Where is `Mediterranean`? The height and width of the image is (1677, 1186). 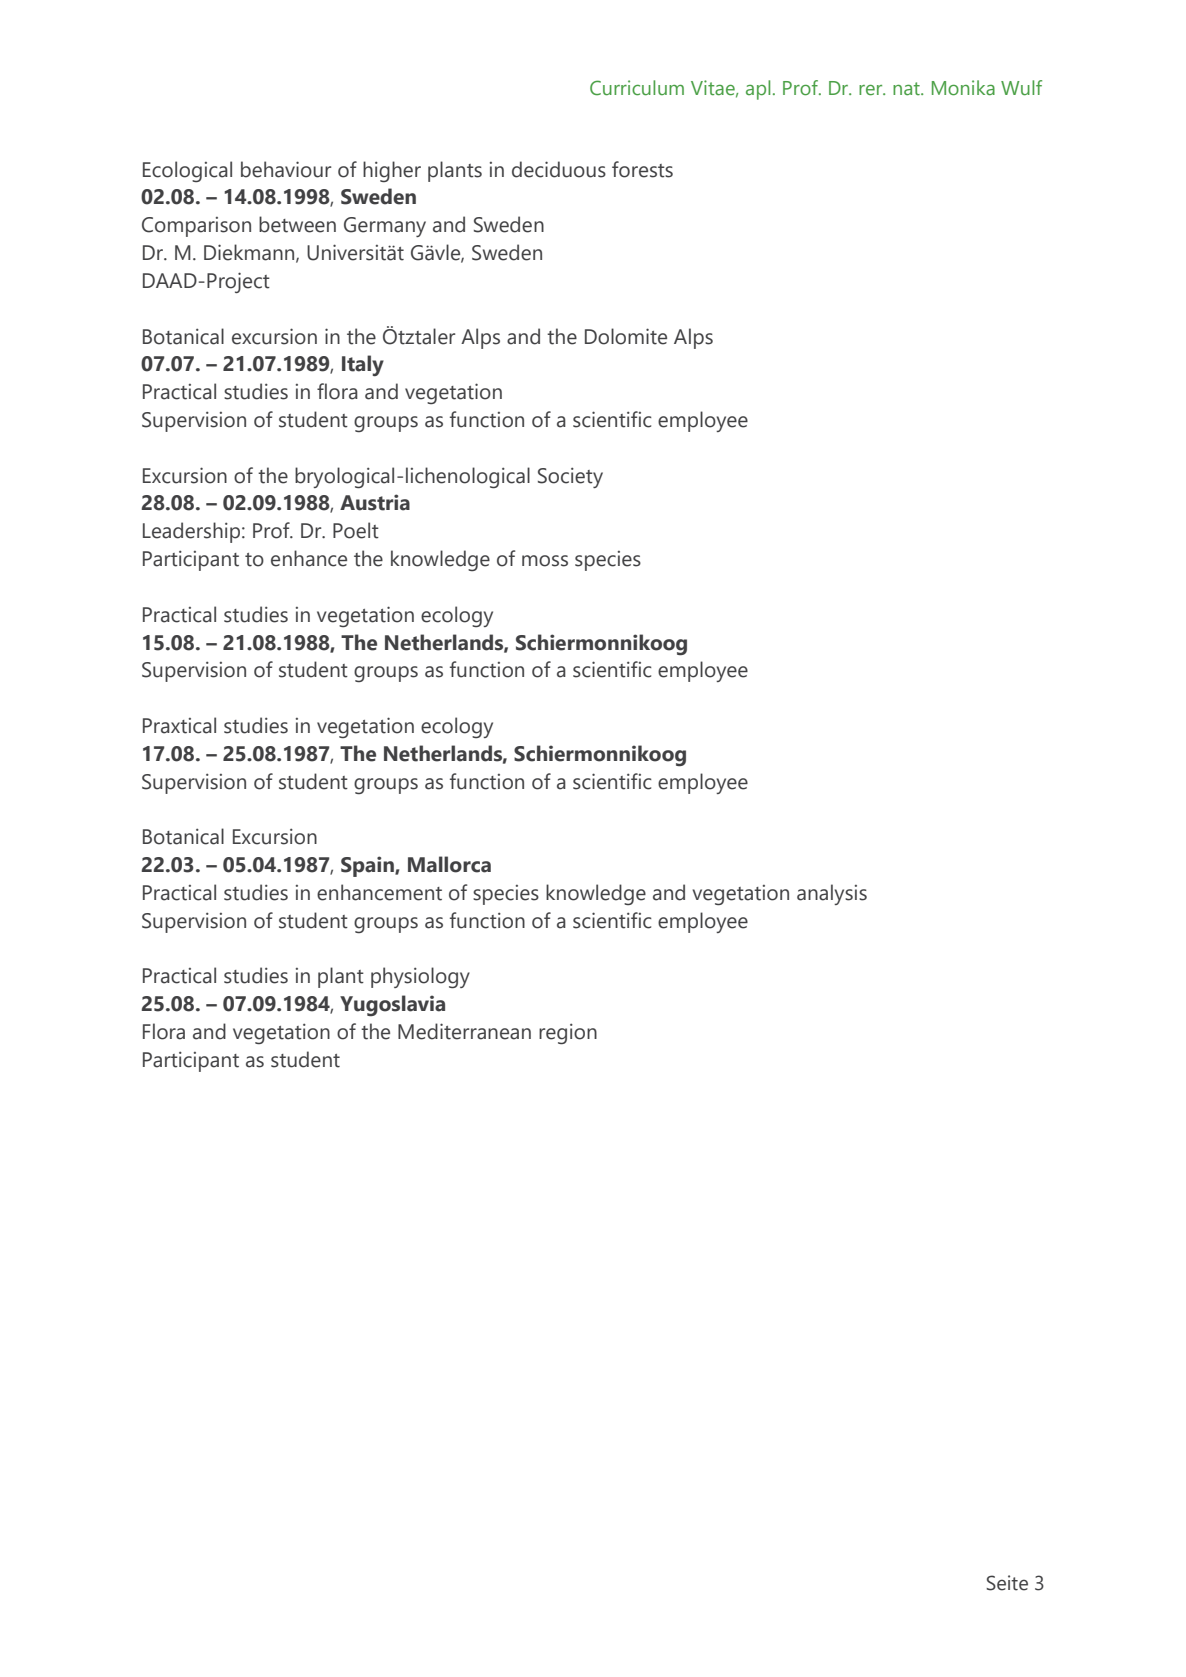
Mediterranean is located at coordinates (464, 1031).
